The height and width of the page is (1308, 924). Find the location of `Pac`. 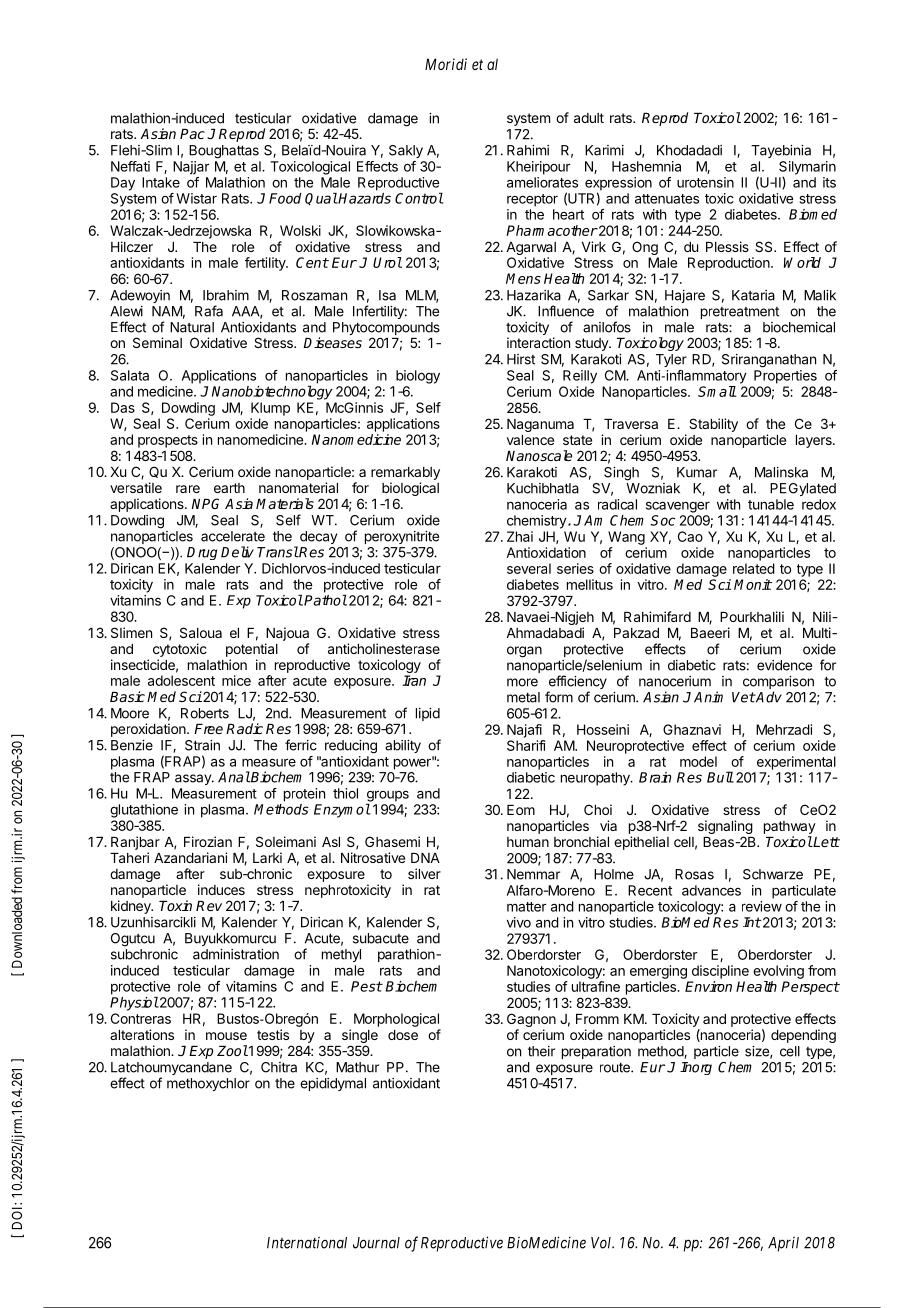

Pac is located at coordinates (192, 134).
